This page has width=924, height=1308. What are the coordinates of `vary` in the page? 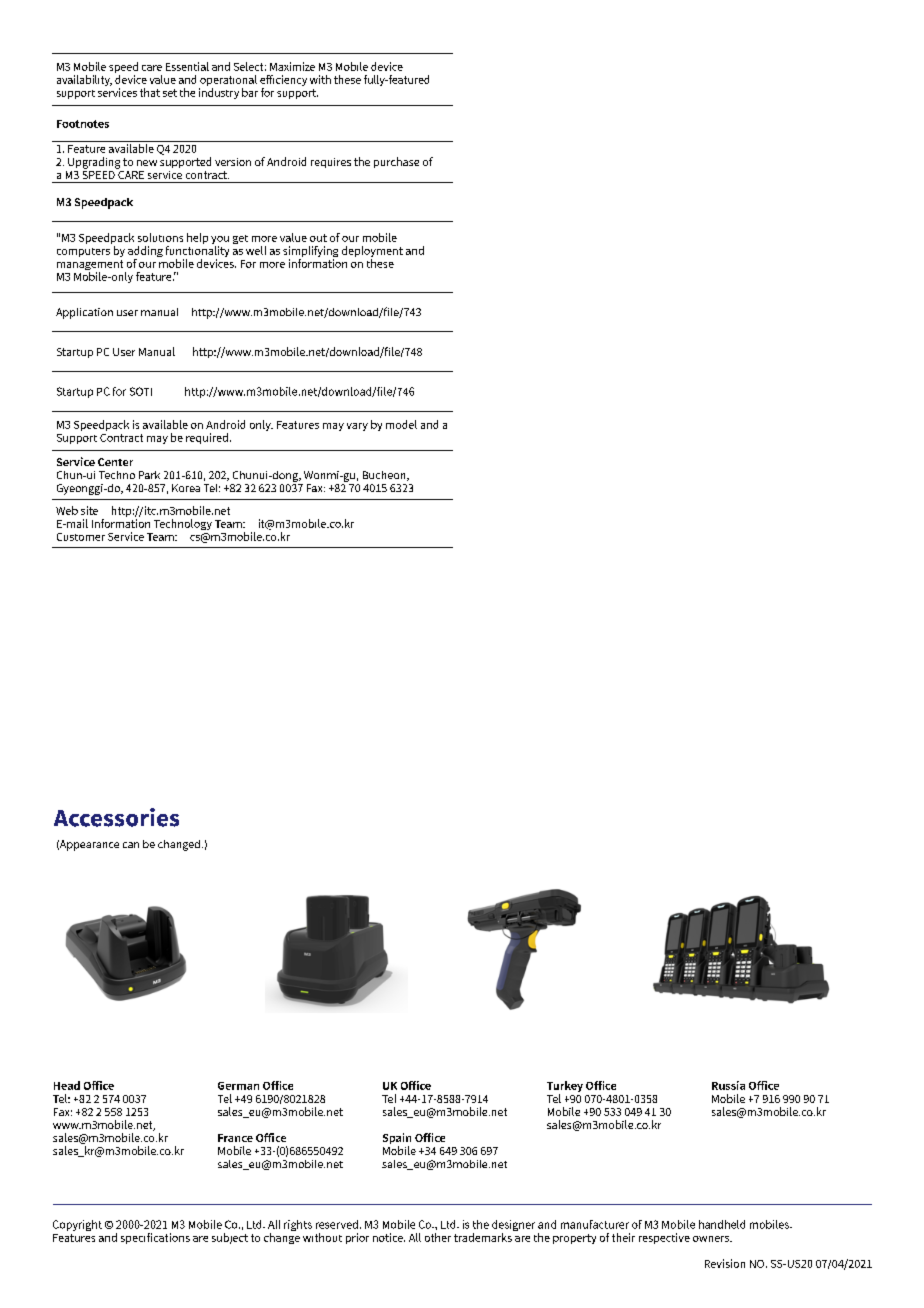 It's located at (357, 427).
